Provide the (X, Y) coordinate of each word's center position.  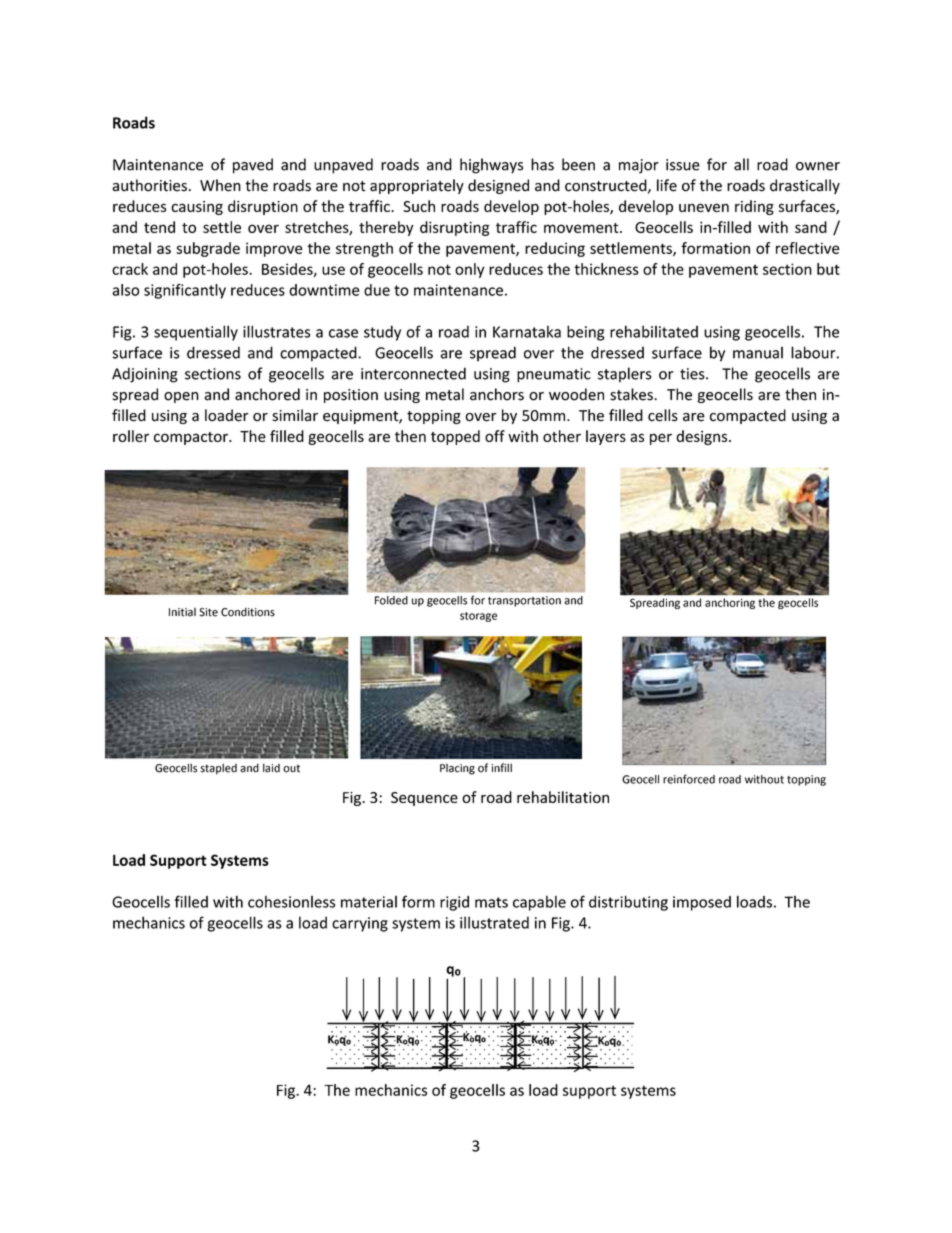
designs (703, 437)
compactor (192, 438)
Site (208, 612)
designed (498, 186)
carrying (360, 924)
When (220, 185)
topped (455, 437)
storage (478, 617)
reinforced (689, 779)
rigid (454, 903)
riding (754, 207)
